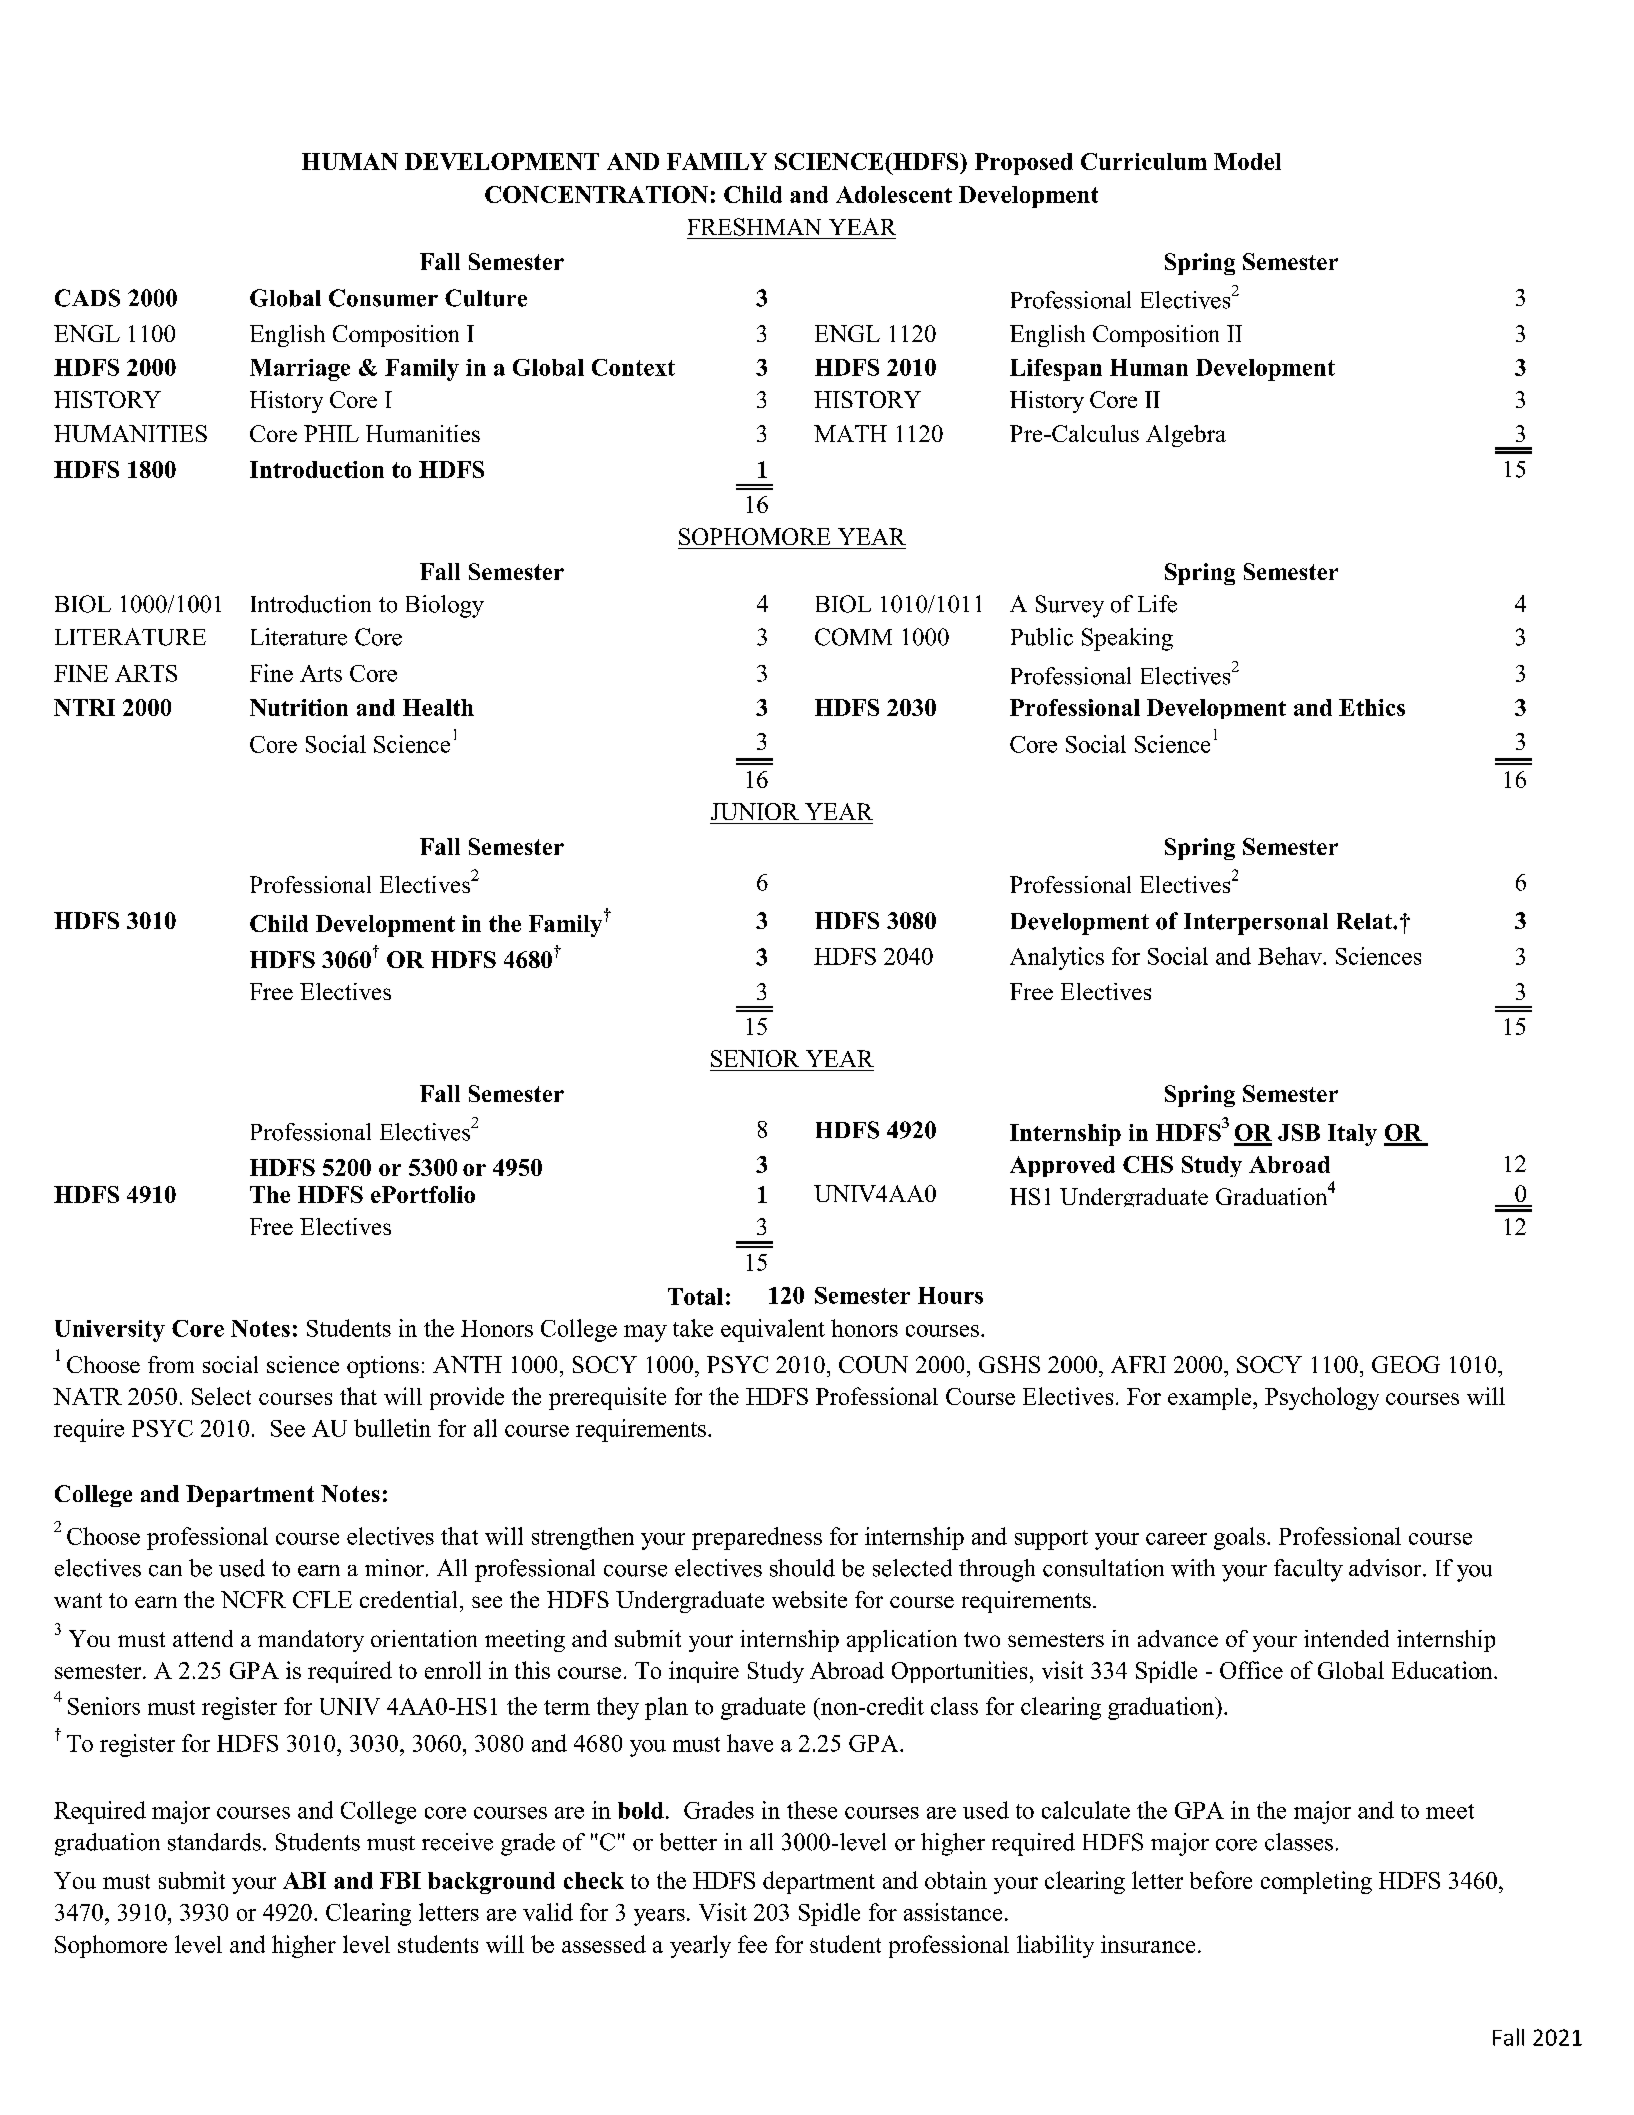  Describe the element at coordinates (171, 1364) in the document. I see `from` at that location.
